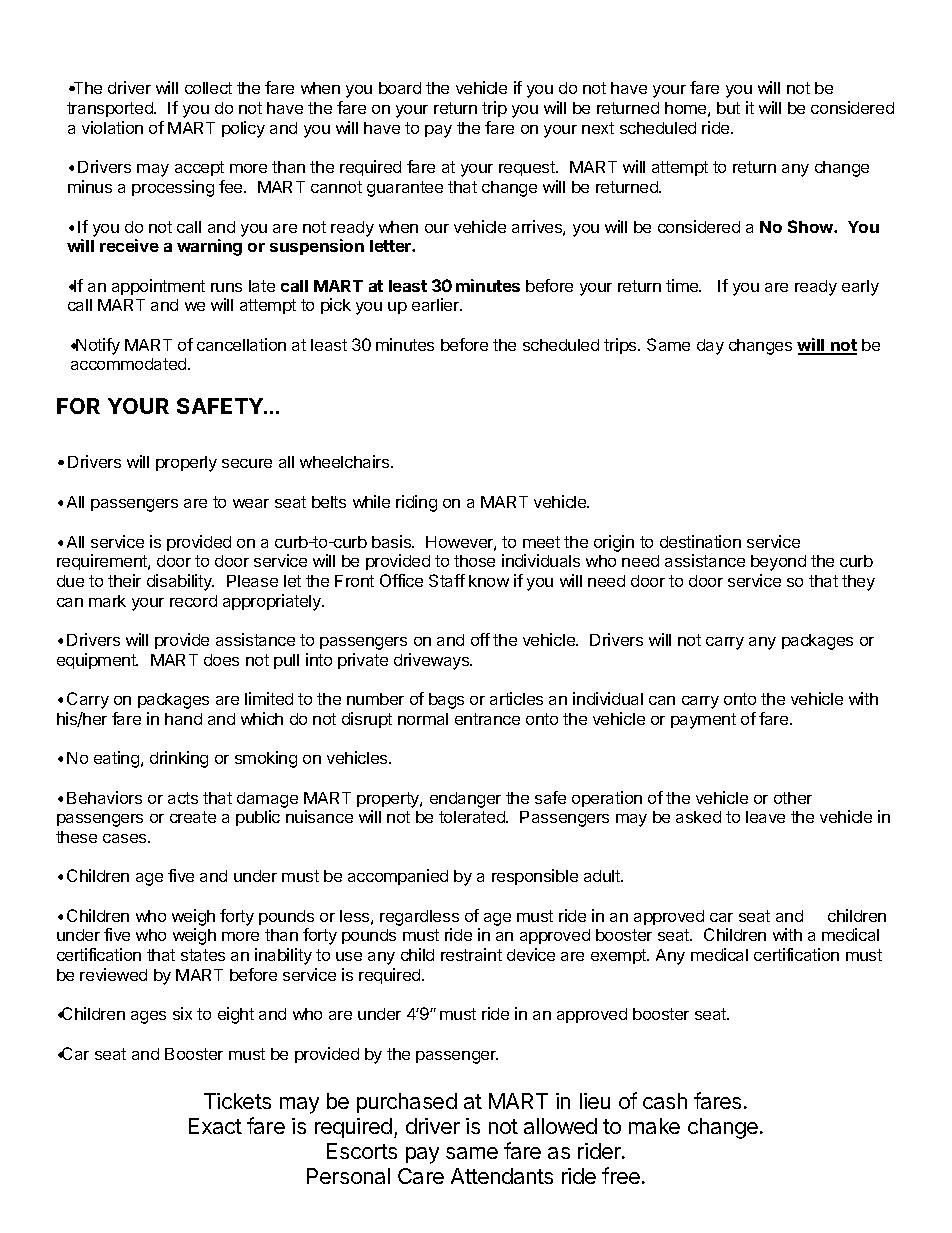 The width and height of the image is (952, 1233). What do you see at coordinates (126, 838) in the image?
I see `cases` at bounding box center [126, 838].
